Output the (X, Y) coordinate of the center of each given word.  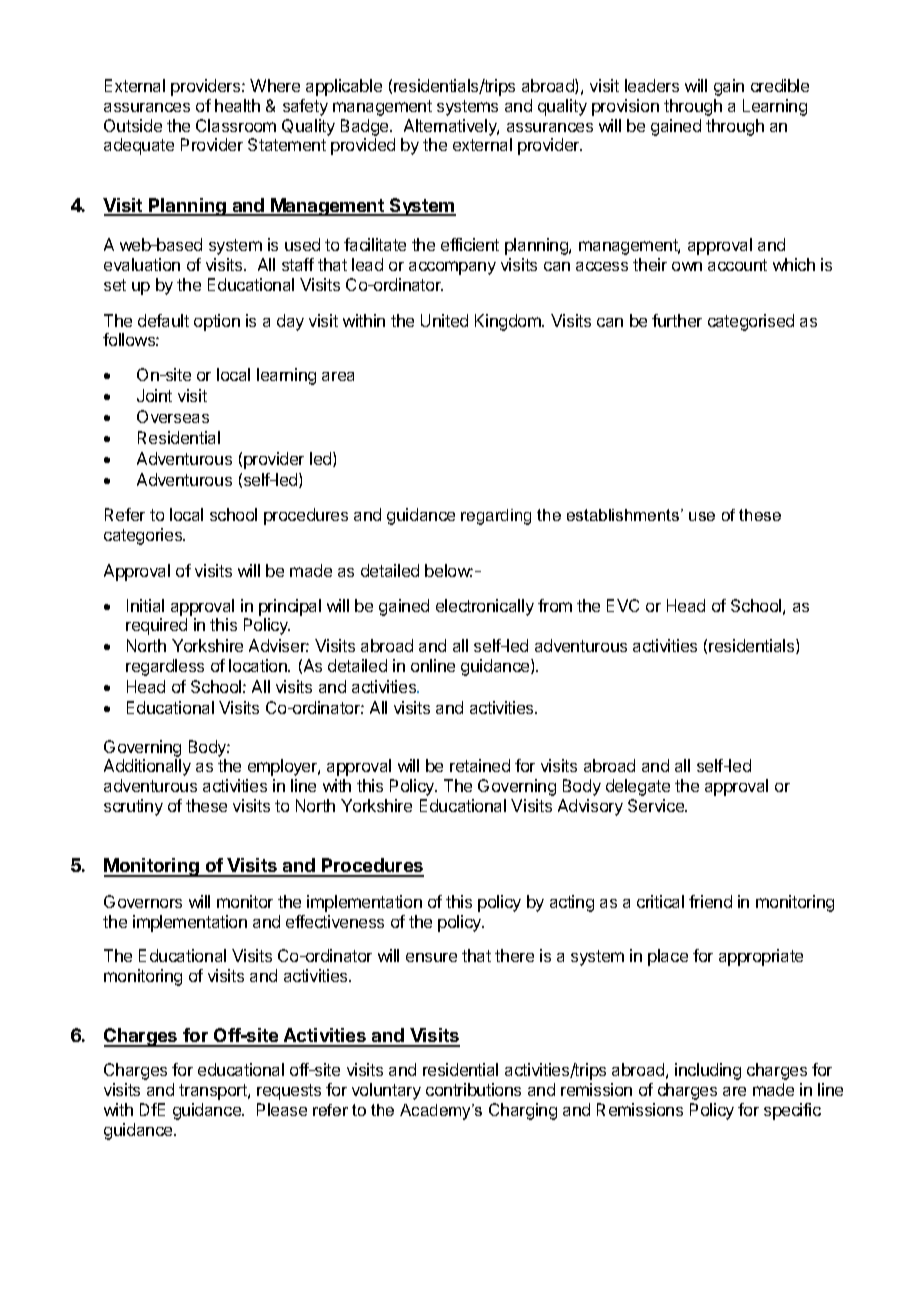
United (444, 320)
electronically (485, 607)
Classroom (236, 125)
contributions (473, 1089)
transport (214, 1092)
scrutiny (133, 807)
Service (657, 805)
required (156, 626)
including (708, 1071)
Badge (366, 127)
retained (480, 765)
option (217, 322)
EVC (623, 605)
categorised (751, 322)
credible (780, 85)
